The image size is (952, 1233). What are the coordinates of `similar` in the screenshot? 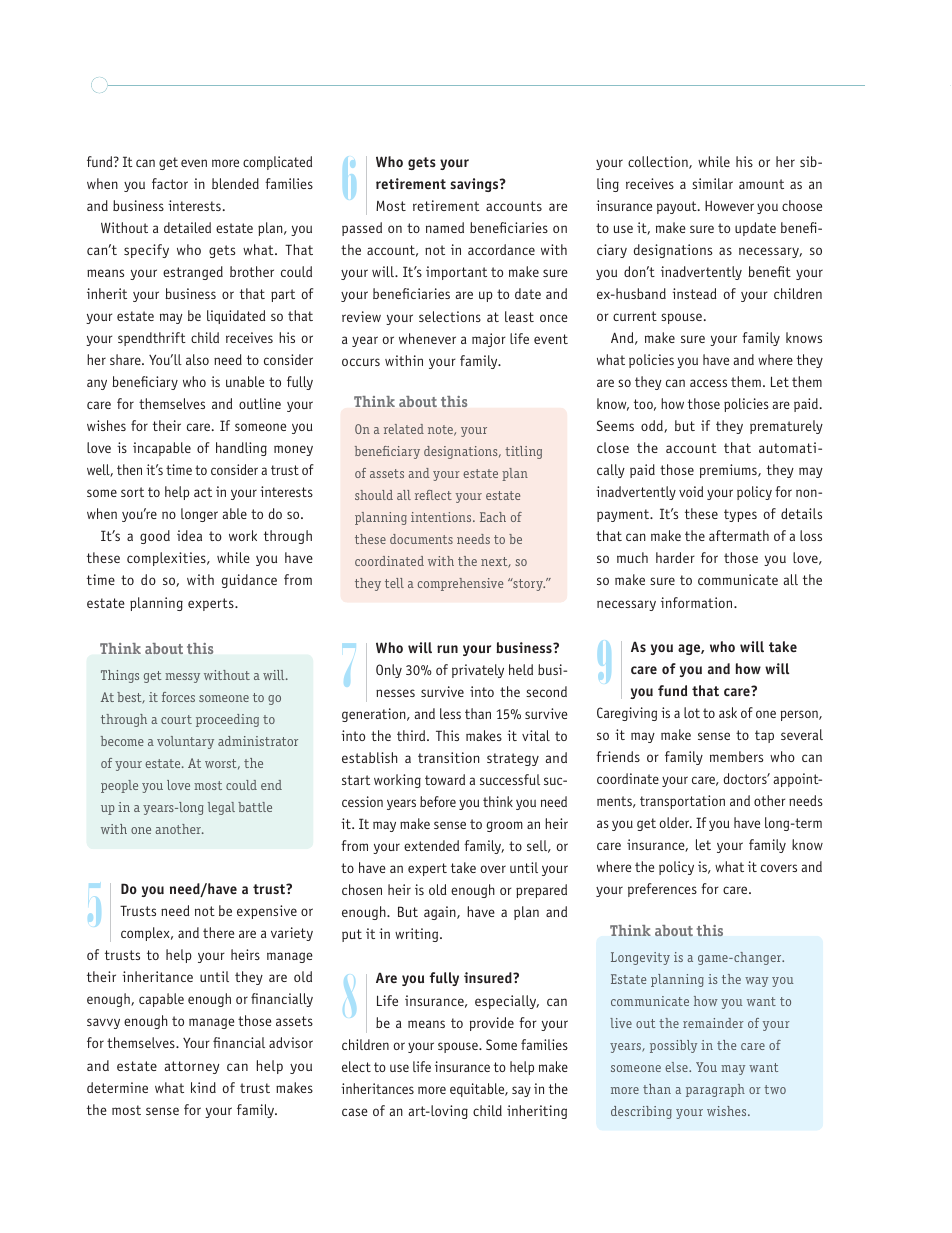 It's located at (712, 183).
